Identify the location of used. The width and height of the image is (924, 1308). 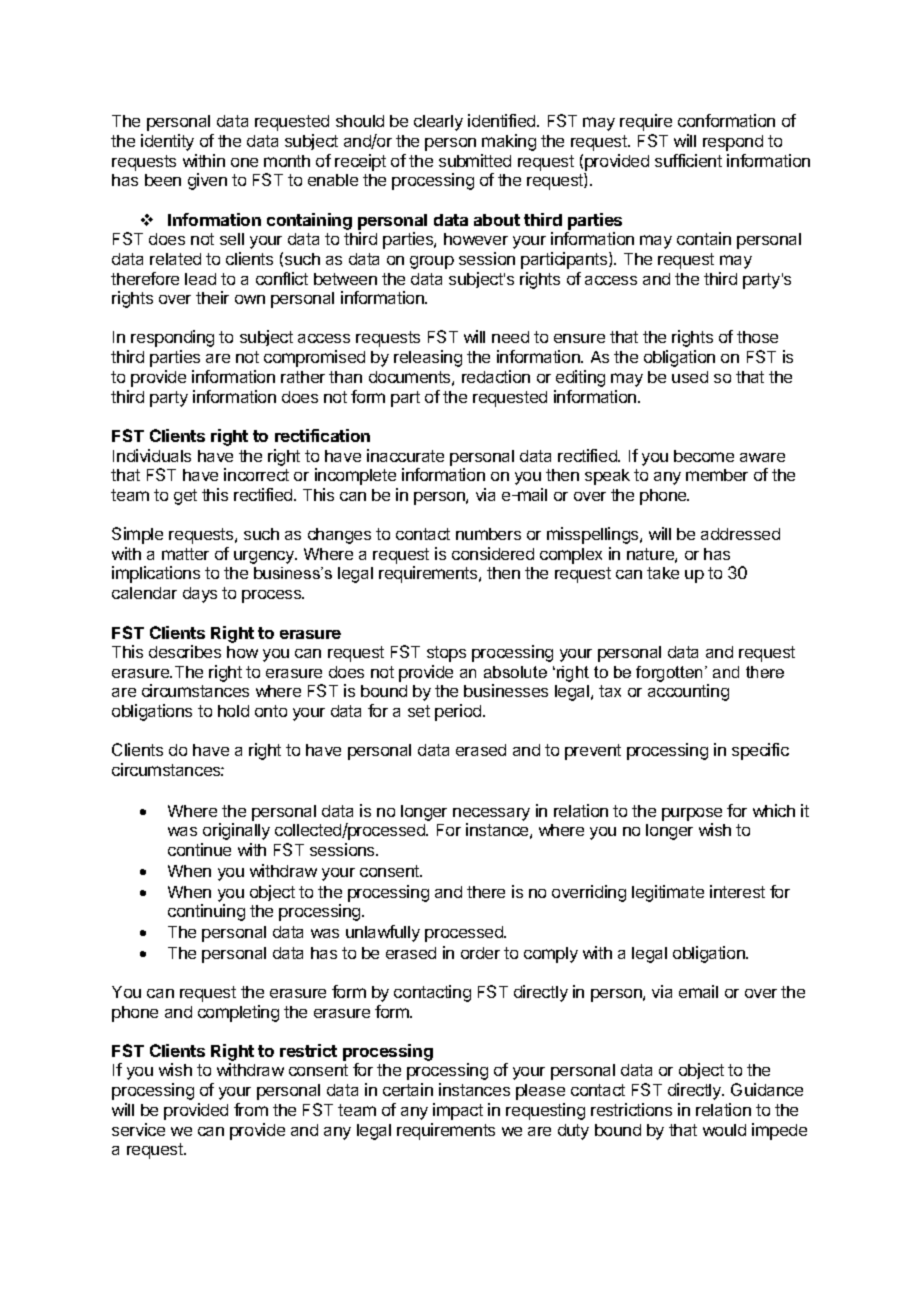
(690, 377).
